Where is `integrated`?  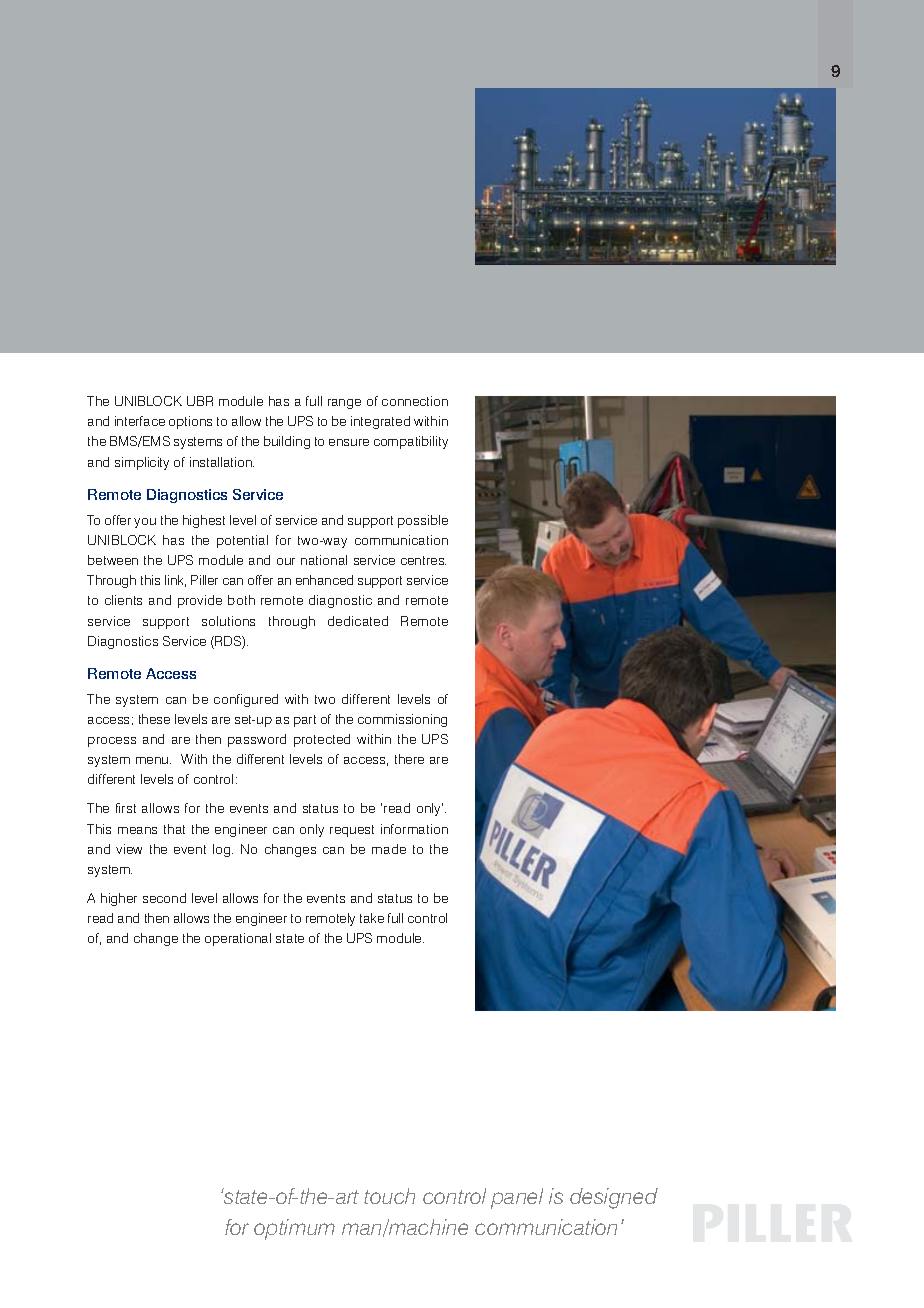 integrated is located at coordinates (380, 422).
